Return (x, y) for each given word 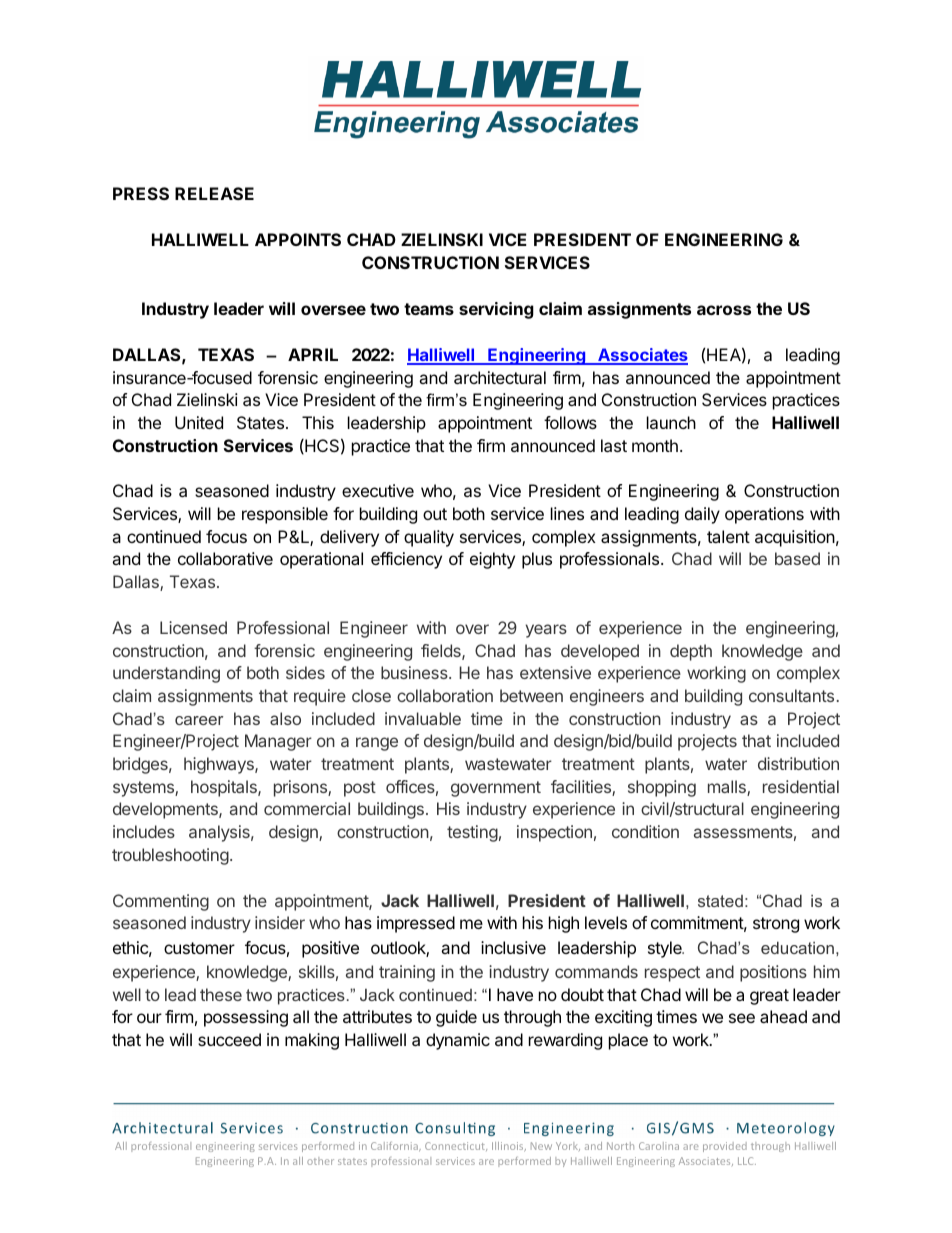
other (320, 1161)
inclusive (513, 947)
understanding (166, 674)
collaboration (445, 695)
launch (671, 422)
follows (570, 422)
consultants (791, 695)
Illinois (509, 1147)
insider (280, 922)
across (724, 310)
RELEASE (214, 193)
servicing (496, 310)
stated (720, 901)
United (199, 422)
